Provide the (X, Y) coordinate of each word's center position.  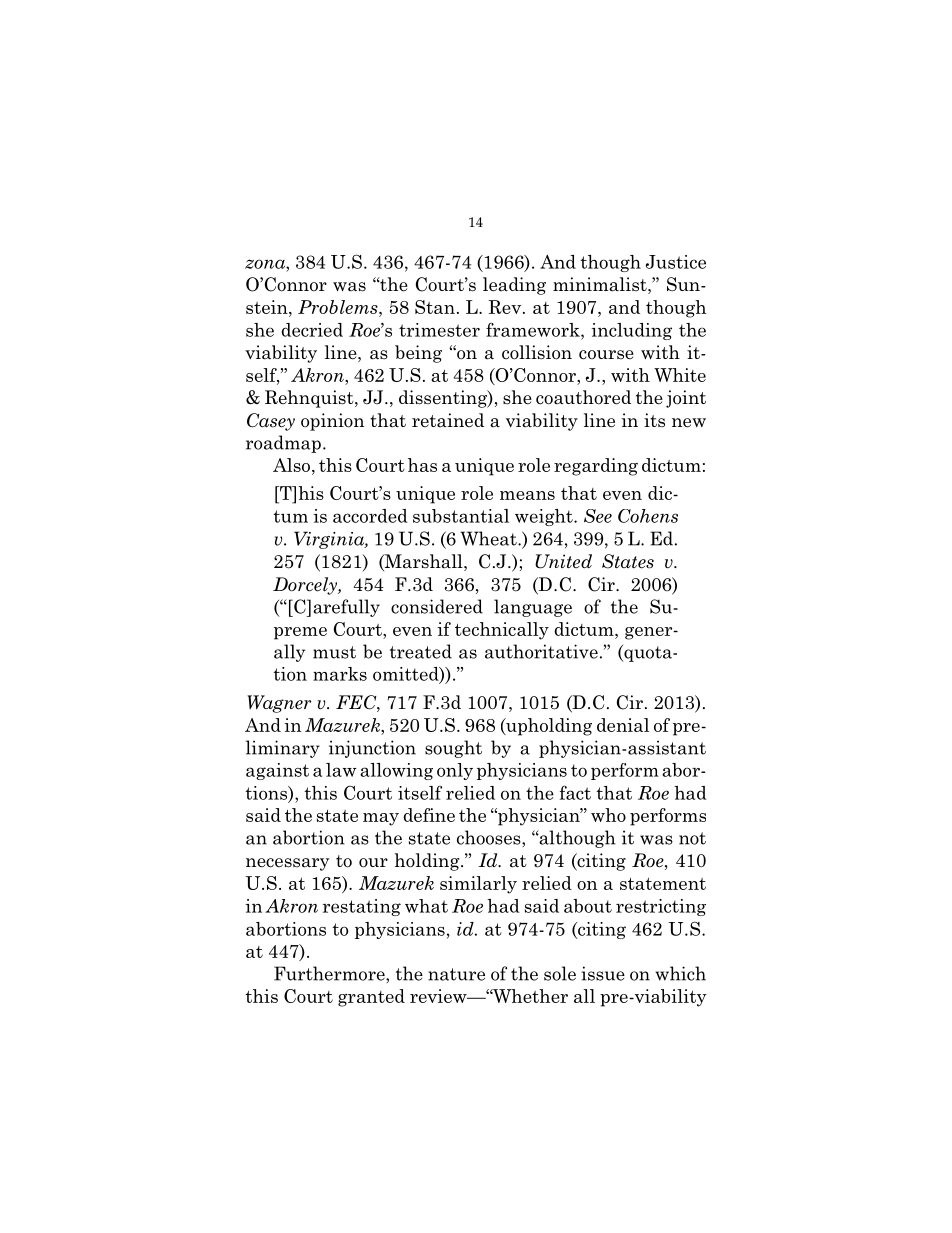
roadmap (283, 444)
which (680, 973)
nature (456, 974)
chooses (490, 837)
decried (312, 330)
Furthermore (330, 973)
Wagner (279, 704)
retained (448, 420)
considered (437, 606)
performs (668, 817)
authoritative (541, 651)
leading (514, 286)
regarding (596, 467)
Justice (676, 262)
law (341, 770)
